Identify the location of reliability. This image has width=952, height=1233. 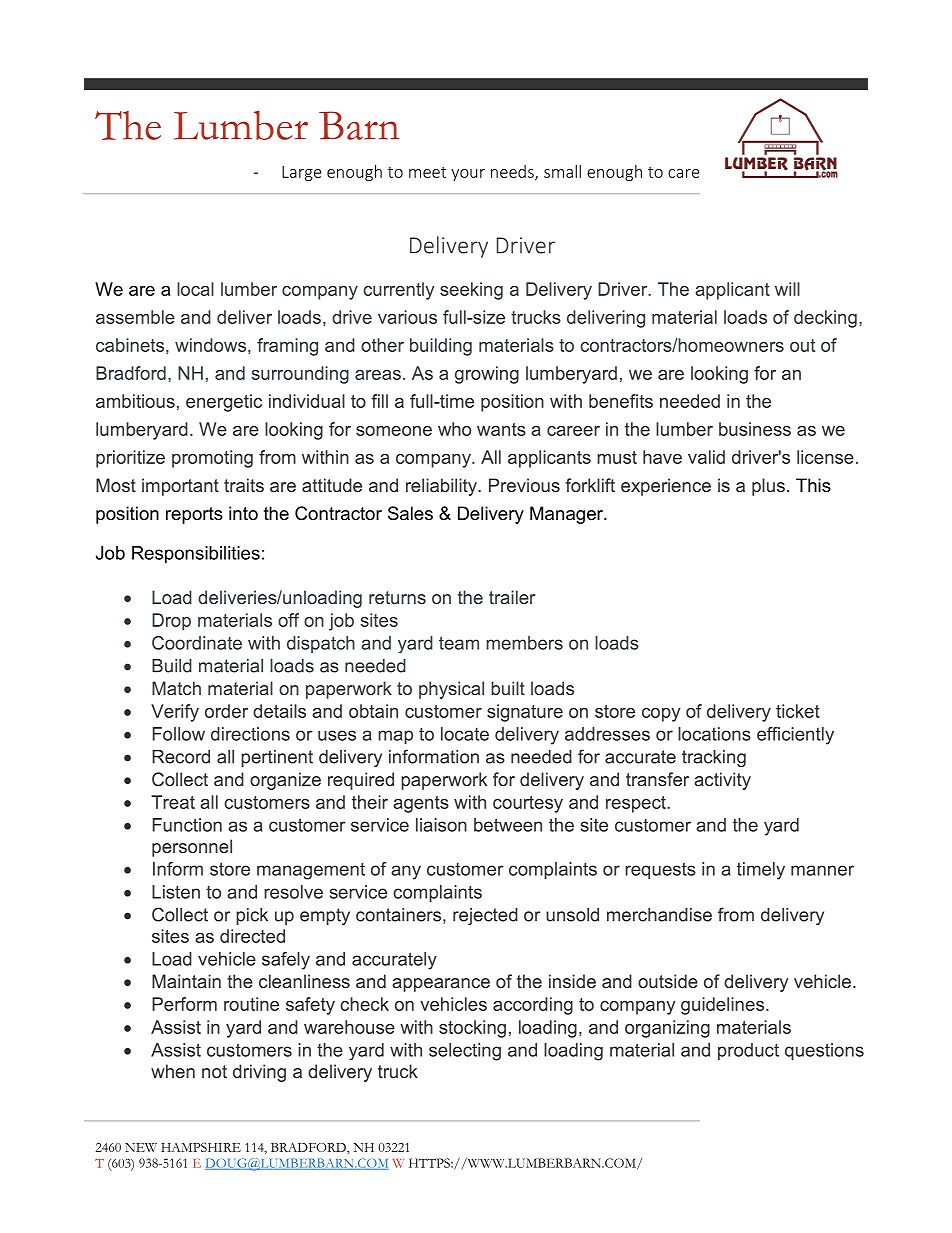
(442, 487).
